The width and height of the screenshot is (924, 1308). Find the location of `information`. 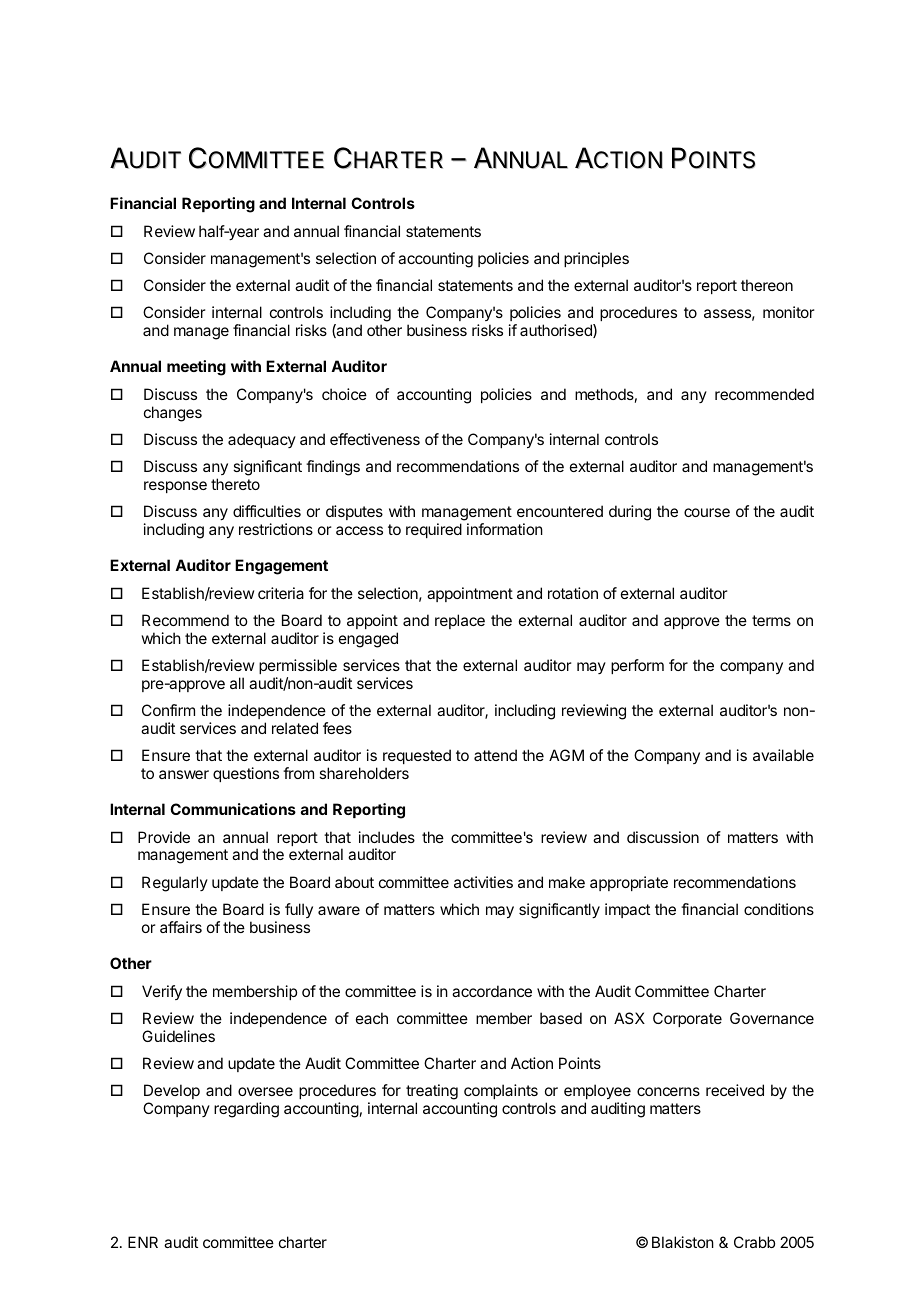

information is located at coordinates (505, 529).
